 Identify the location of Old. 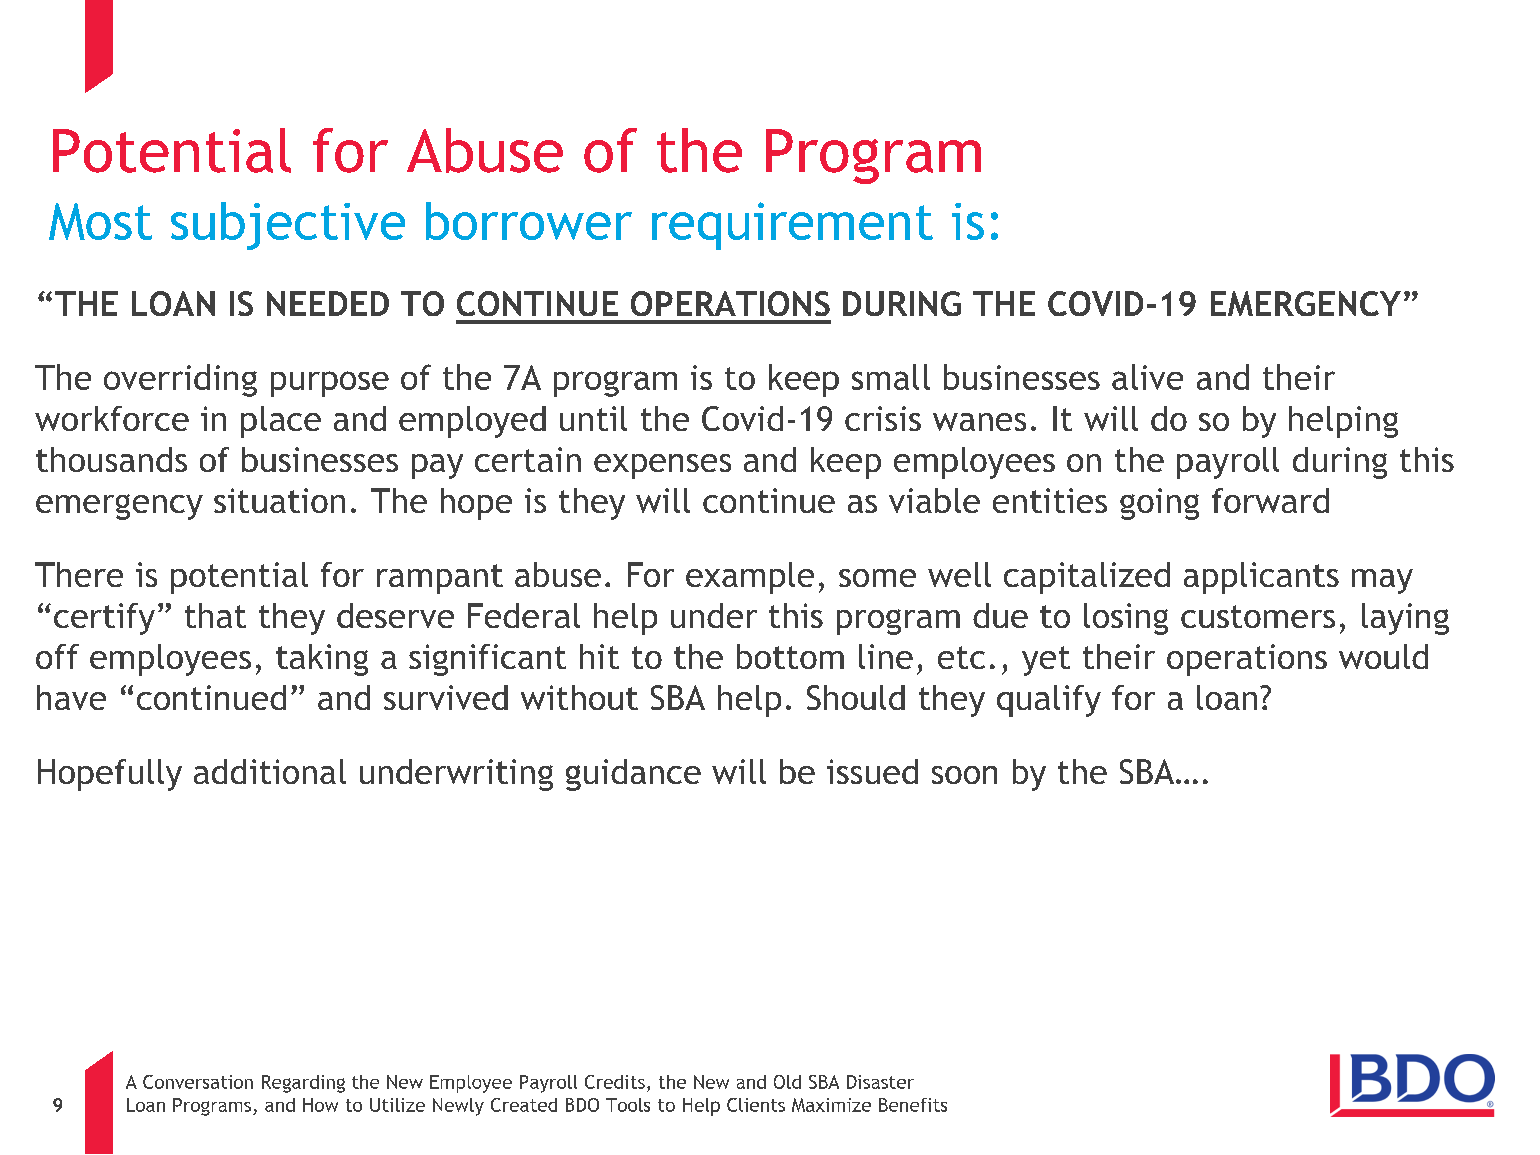
(787, 1082).
